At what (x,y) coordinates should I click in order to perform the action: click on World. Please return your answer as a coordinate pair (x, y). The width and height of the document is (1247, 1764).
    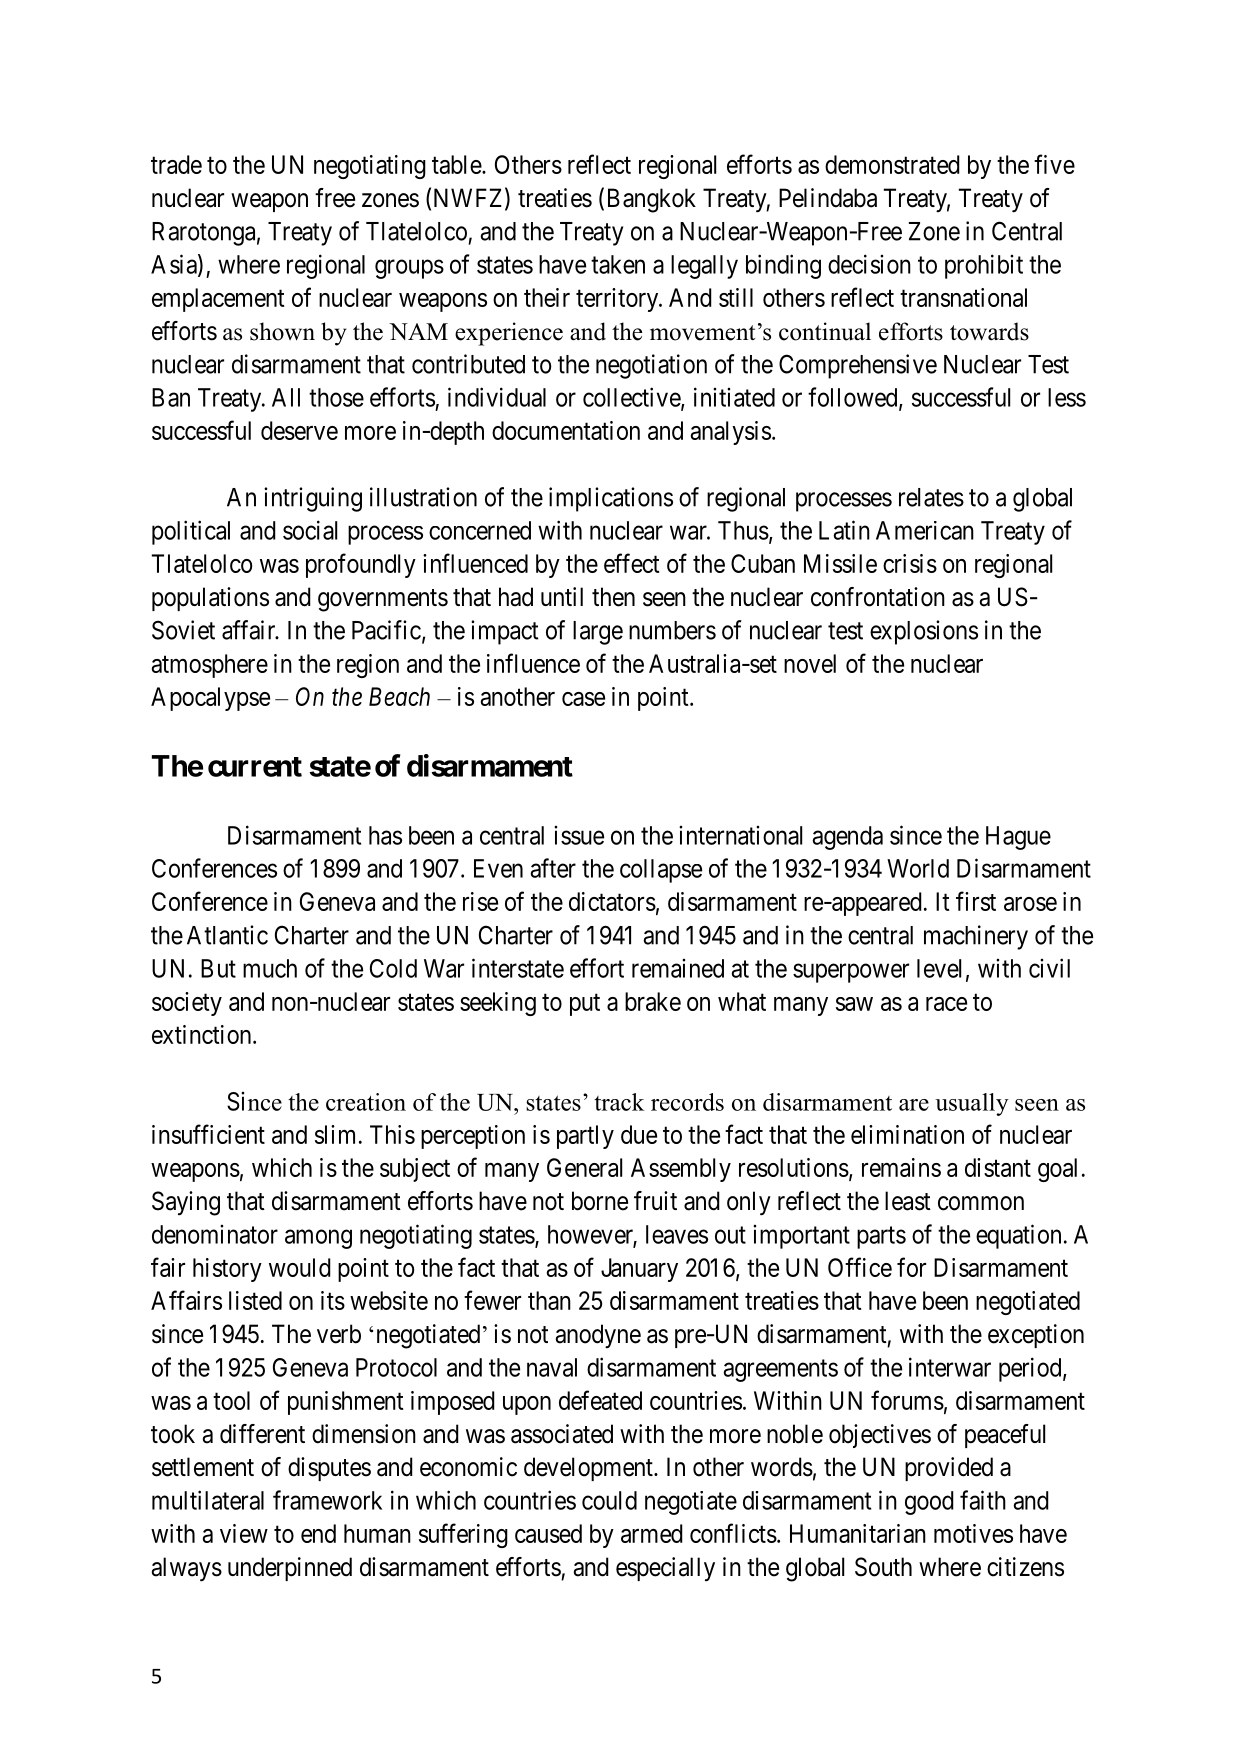
    Looking at the image, I should click on (918, 868).
